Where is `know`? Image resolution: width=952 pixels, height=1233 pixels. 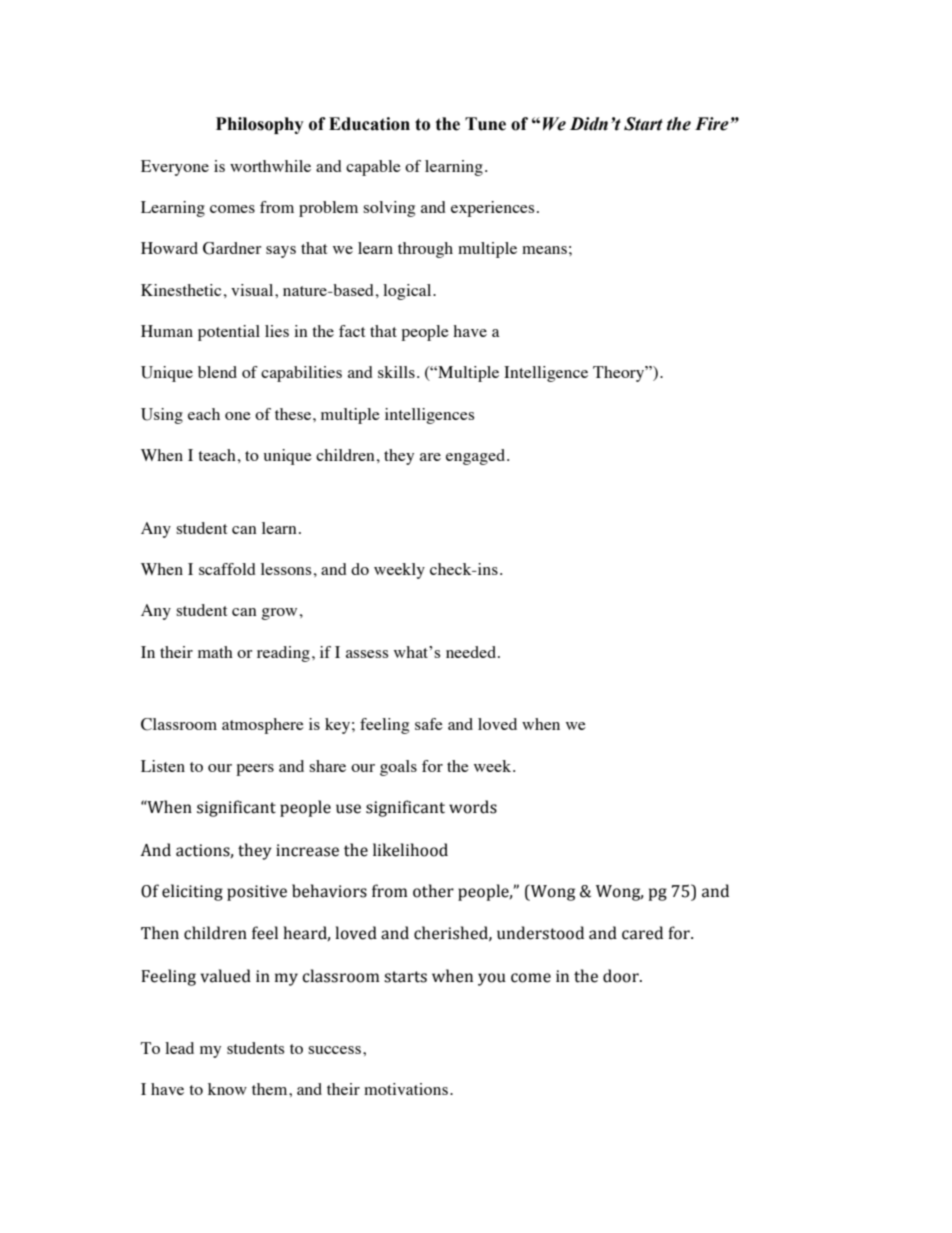
know is located at coordinates (227, 1089).
